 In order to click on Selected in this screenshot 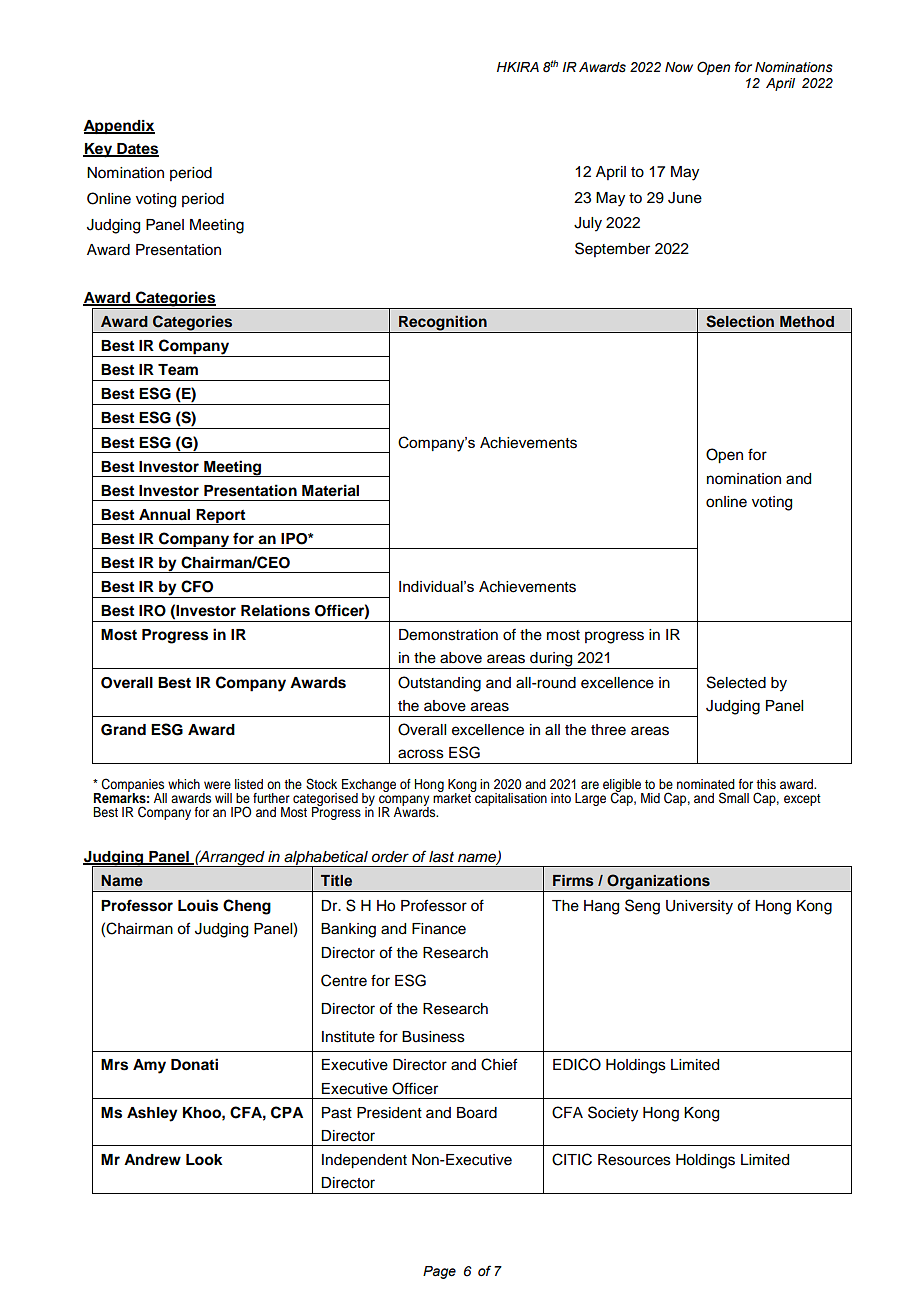, I will do `click(736, 682)`.
